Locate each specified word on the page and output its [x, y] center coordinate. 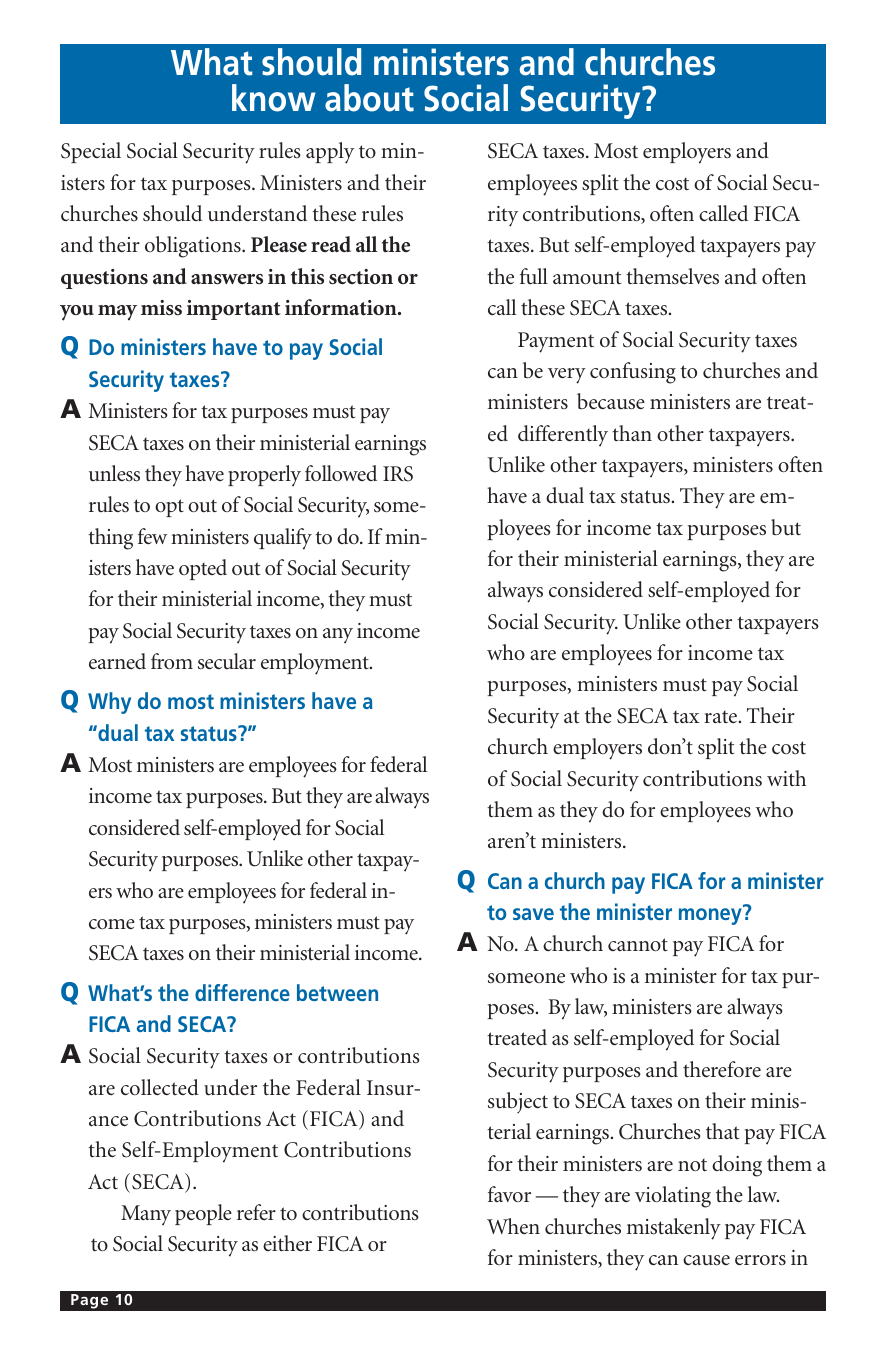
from [172, 661]
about [369, 98]
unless [114, 473]
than [632, 433]
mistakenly [674, 1229]
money [711, 915]
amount [587, 277]
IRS [398, 474]
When [513, 1226]
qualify [283, 539]
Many [146, 1215]
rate [720, 717]
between [337, 992]
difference [242, 992]
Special [91, 152]
